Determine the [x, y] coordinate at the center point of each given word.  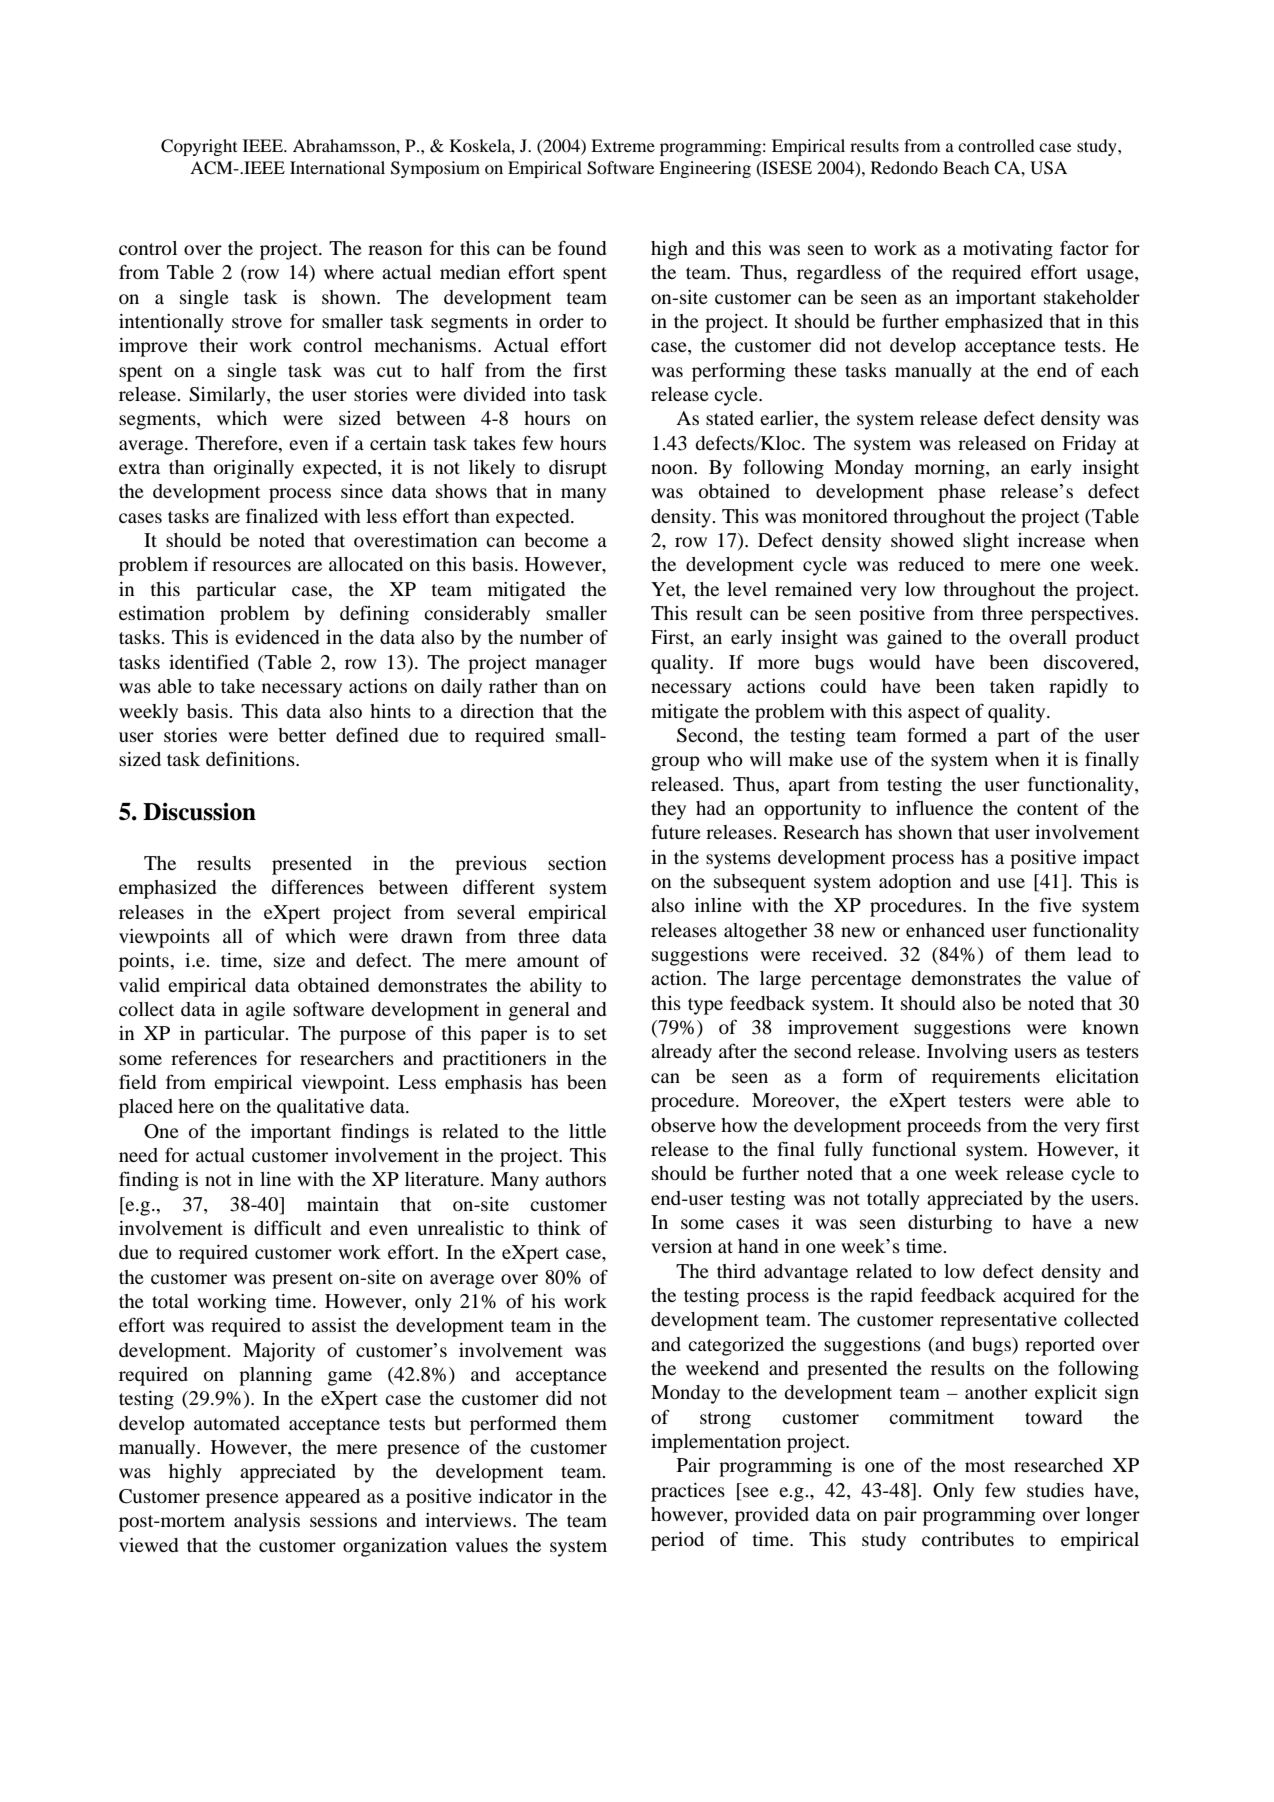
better [302, 735]
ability [556, 987]
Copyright [199, 147]
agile [265, 1011]
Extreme [623, 145]
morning [951, 469]
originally [254, 469]
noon [673, 469]
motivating [1008, 250]
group [675, 763]
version [681, 1246]
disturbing [950, 1224]
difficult [287, 1227]
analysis [267, 1522]
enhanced [945, 930]
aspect [934, 714]
